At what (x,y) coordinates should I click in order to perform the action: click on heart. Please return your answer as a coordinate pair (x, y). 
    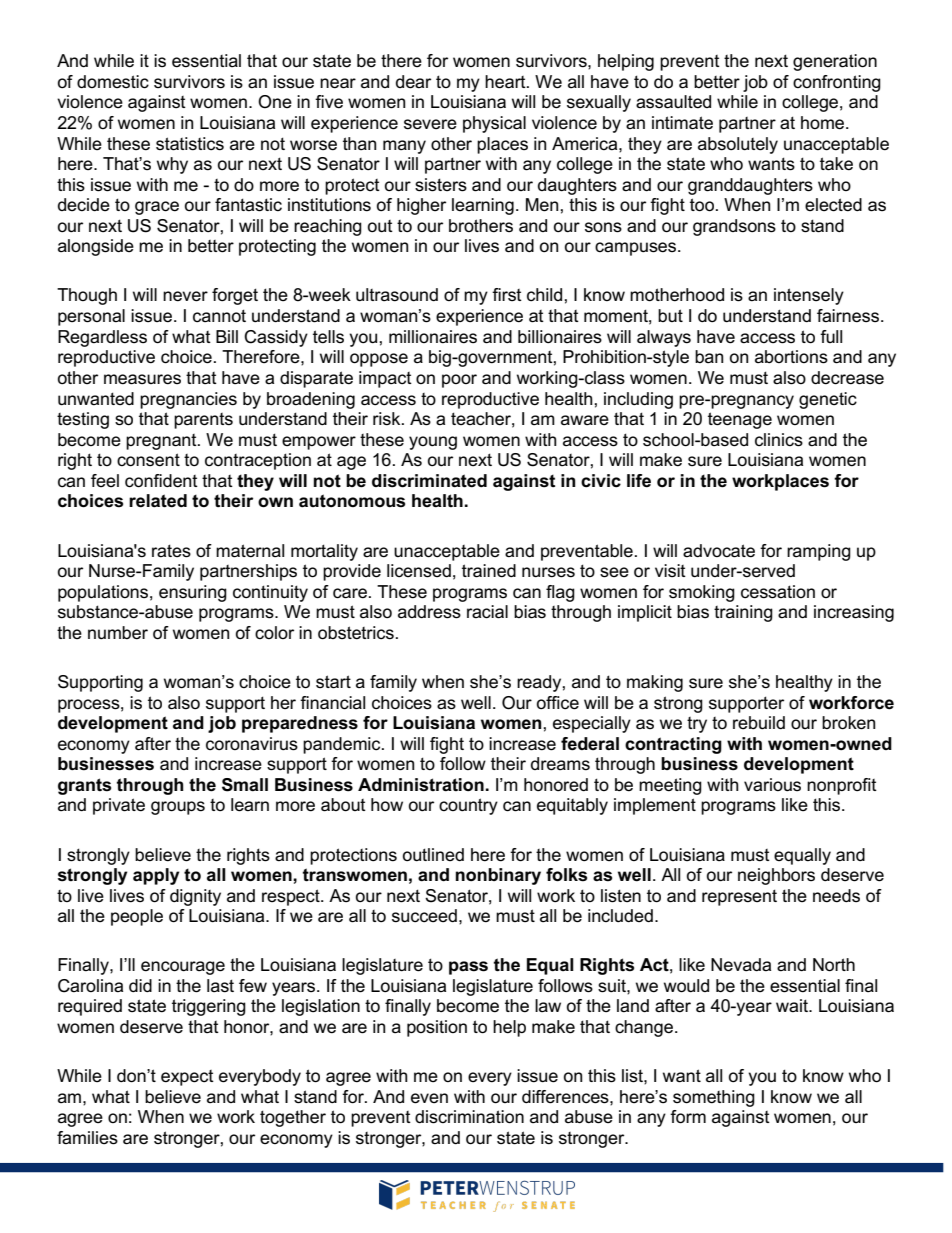
    Looking at the image, I should click on (506, 82).
